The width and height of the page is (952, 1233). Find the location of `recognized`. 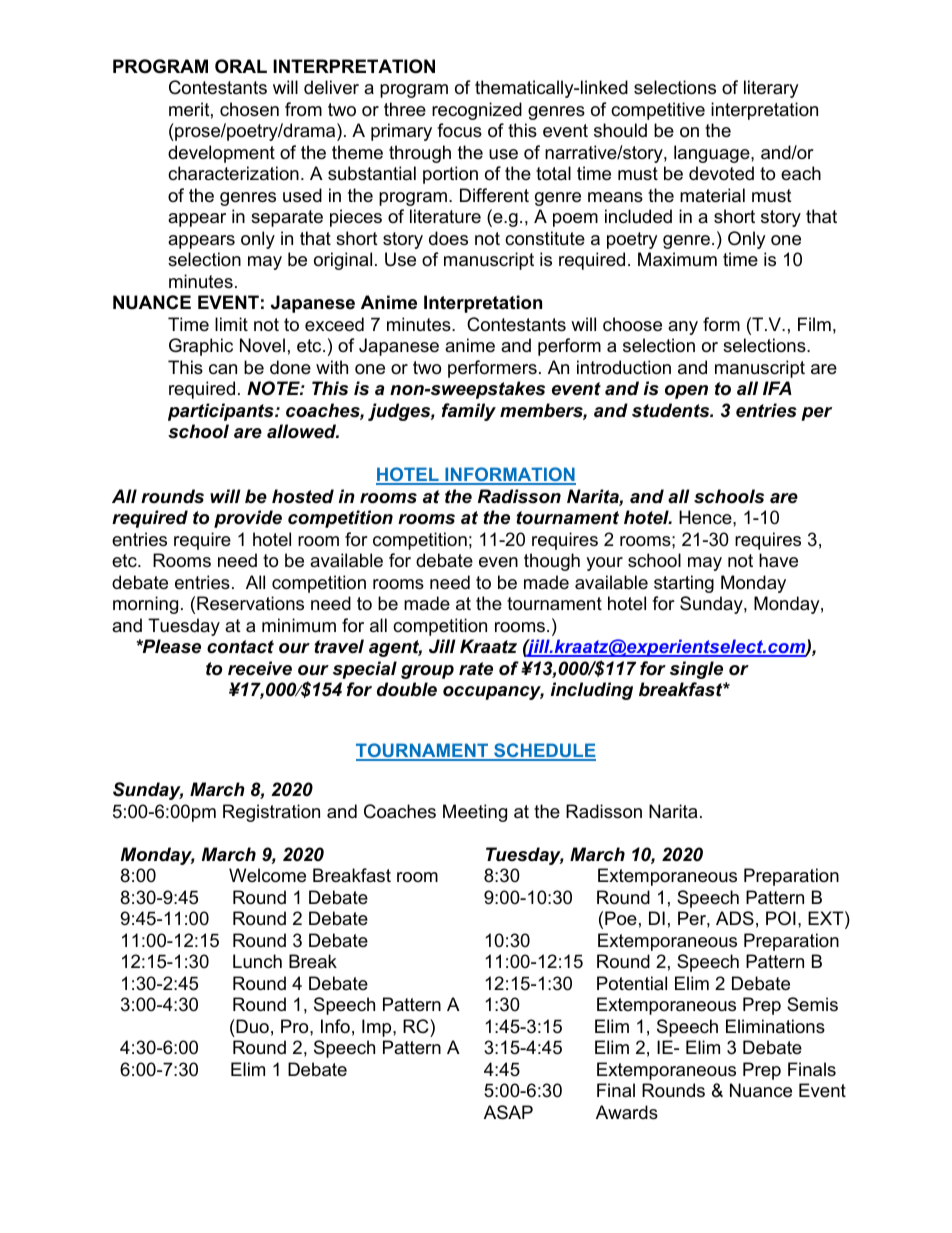

recognized is located at coordinates (477, 111).
